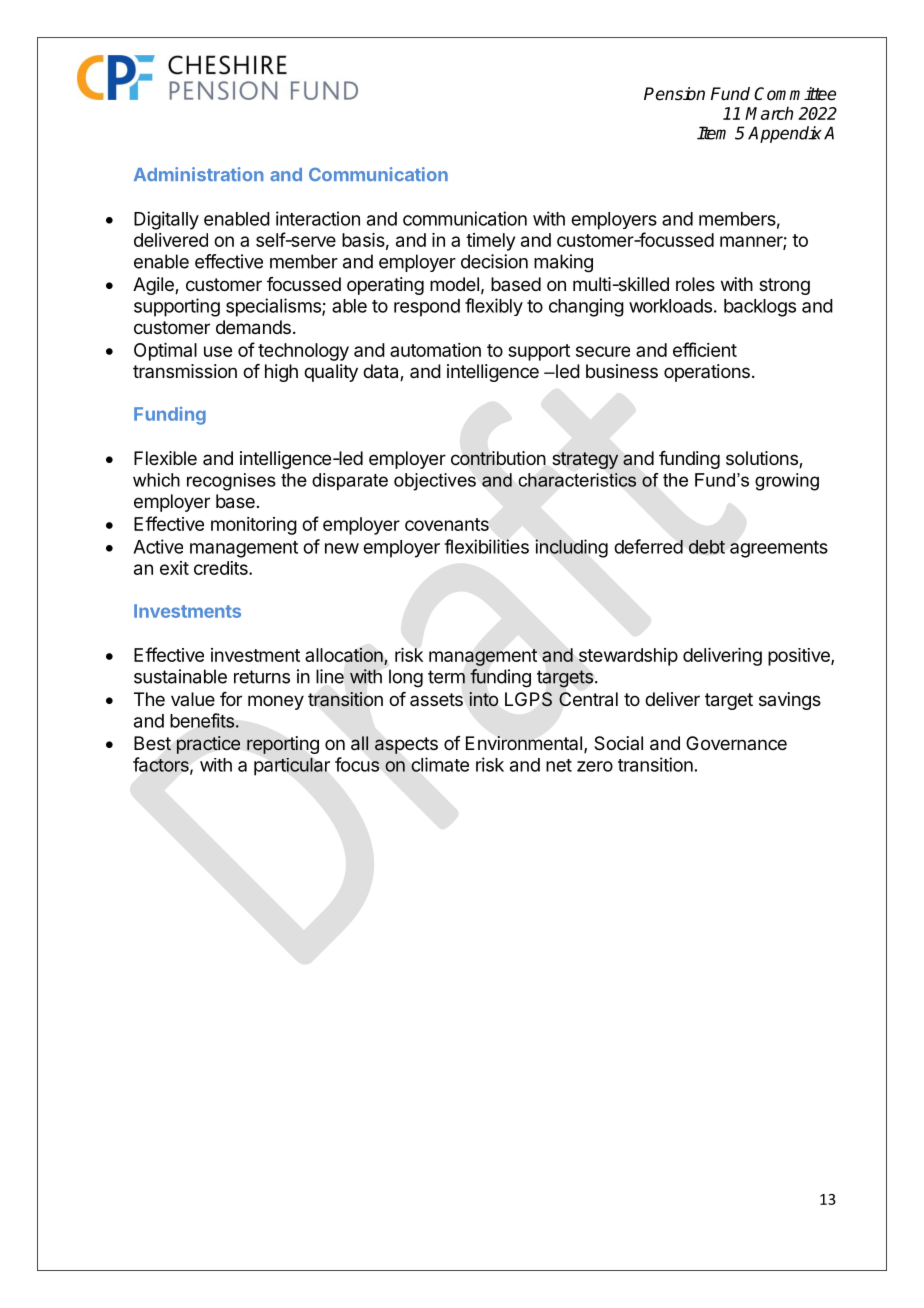 This screenshot has height=1308, width=924. I want to click on Pension, so click(674, 94).
